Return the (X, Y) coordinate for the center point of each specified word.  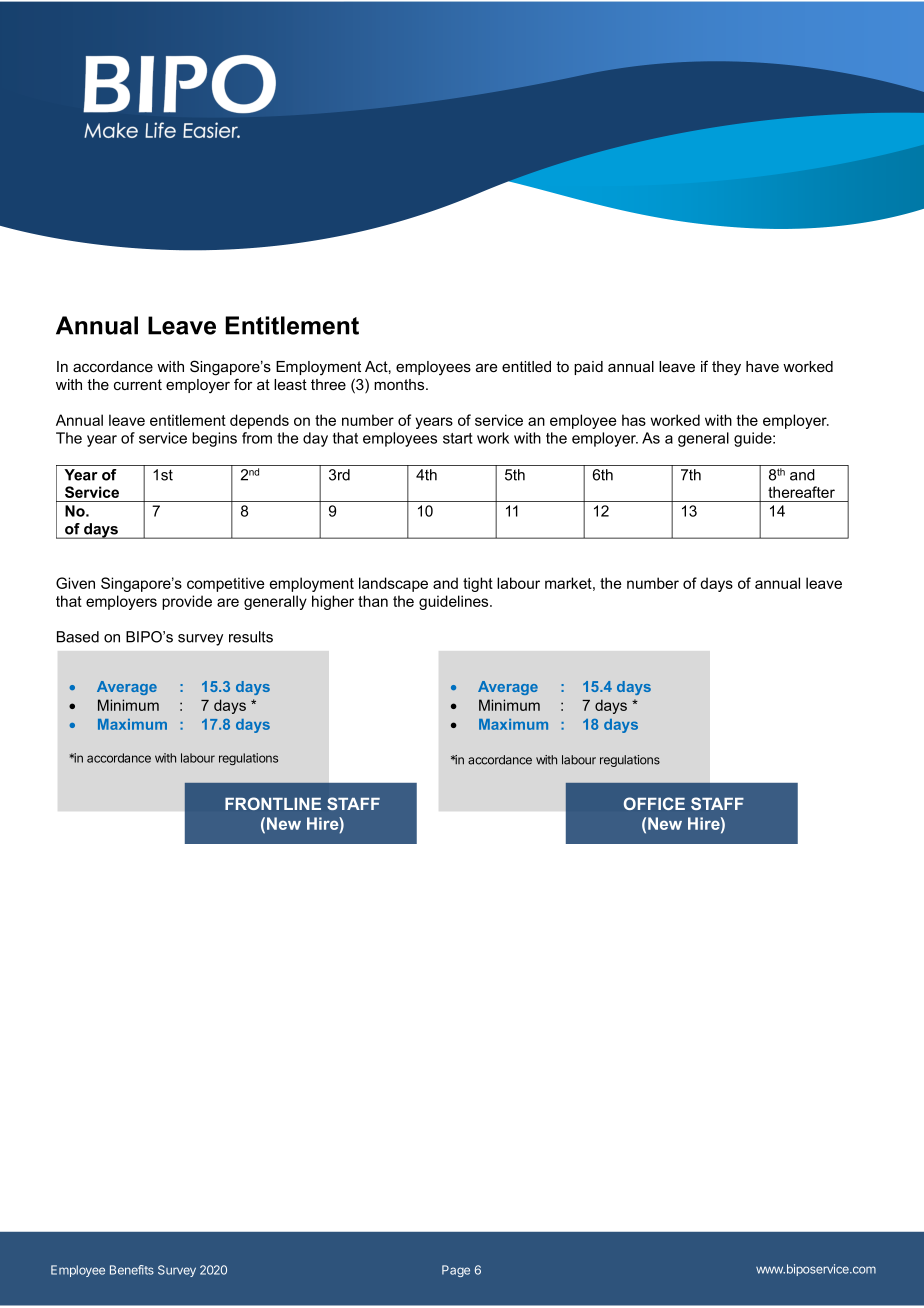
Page (456, 1271)
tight (478, 584)
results (251, 637)
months (400, 384)
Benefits (132, 1270)
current (138, 384)
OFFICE (654, 803)
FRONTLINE (273, 803)
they (726, 368)
